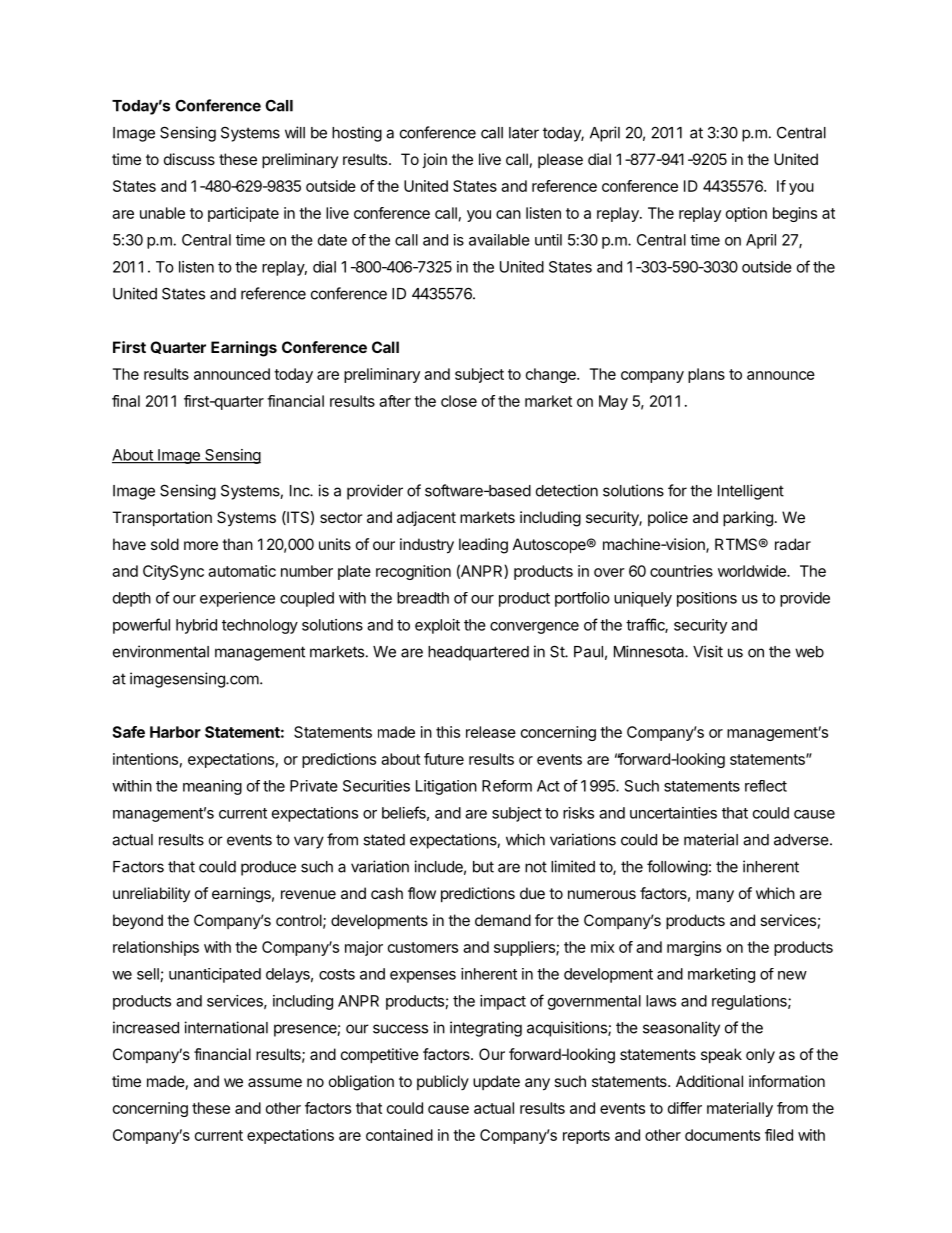  I want to click on join, so click(434, 160).
